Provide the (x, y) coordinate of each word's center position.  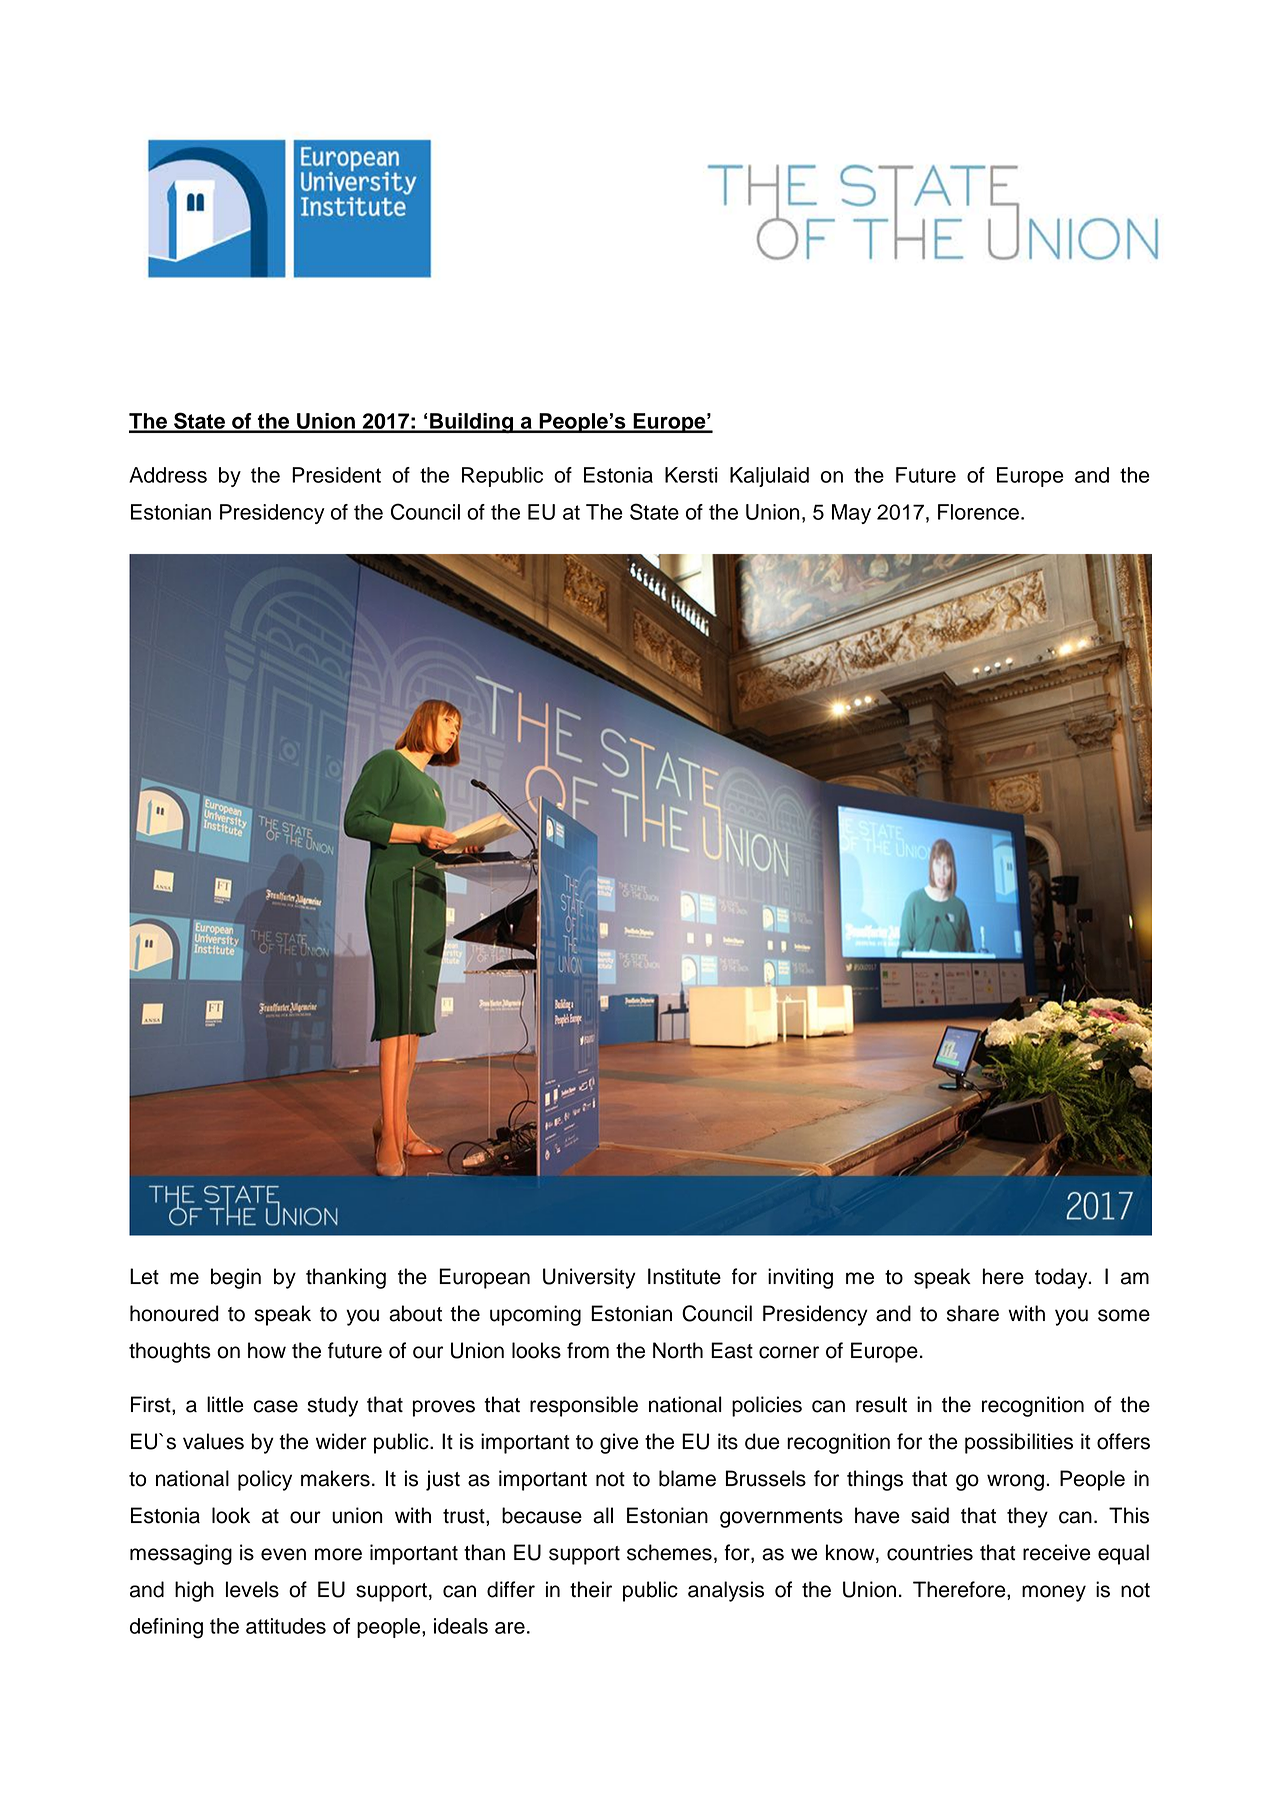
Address (168, 475)
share (973, 1313)
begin (236, 1278)
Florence (978, 512)
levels (252, 1589)
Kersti (691, 475)
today (1062, 1278)
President (336, 475)
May (851, 514)
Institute (684, 1276)
